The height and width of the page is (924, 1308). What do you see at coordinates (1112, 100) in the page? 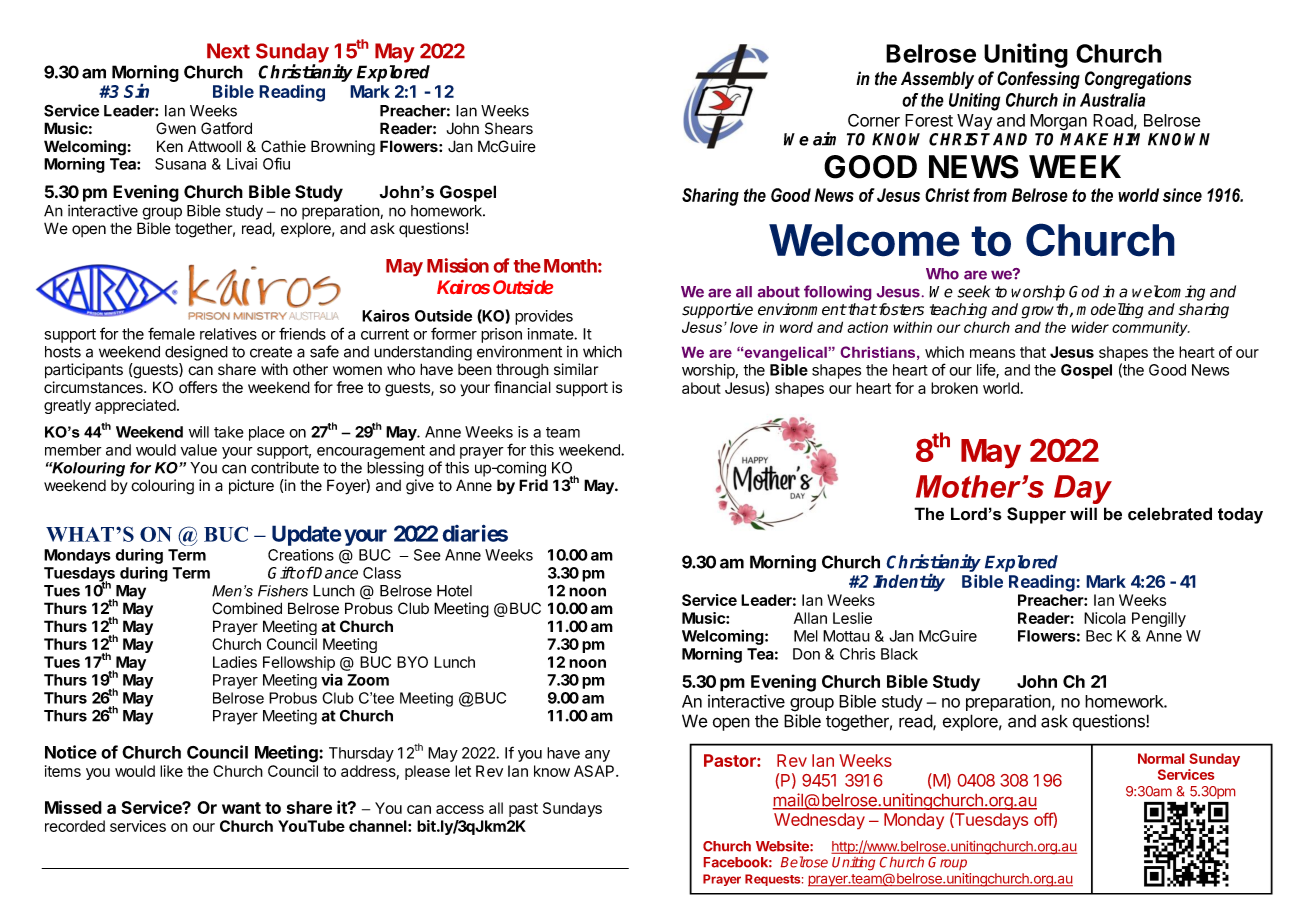
I see `Australia` at bounding box center [1112, 100].
